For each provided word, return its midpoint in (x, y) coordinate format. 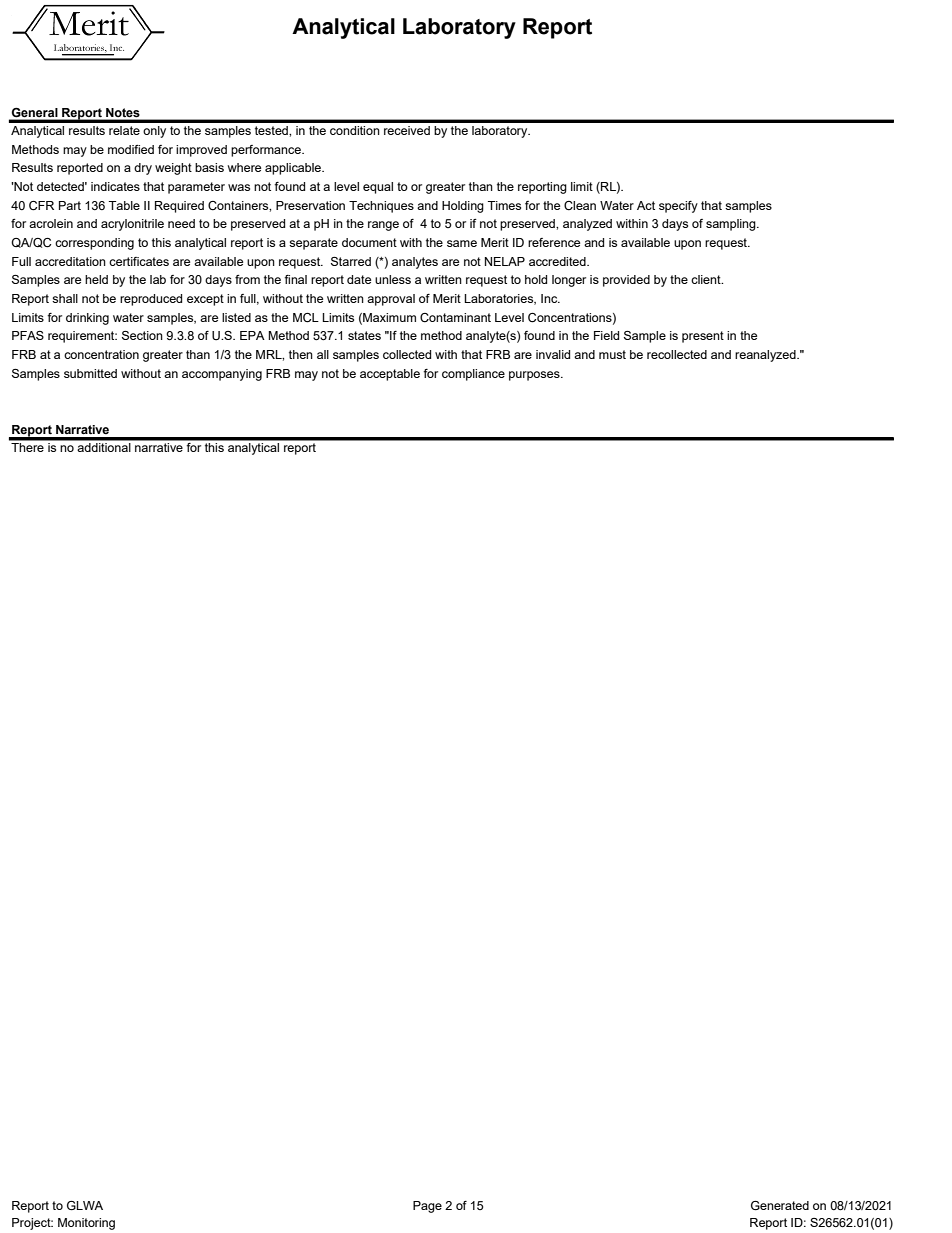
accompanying (222, 375)
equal (378, 188)
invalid (553, 354)
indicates (115, 186)
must (612, 354)
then (301, 354)
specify (678, 207)
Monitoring (86, 1224)
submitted (90, 373)
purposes (535, 376)
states (364, 335)
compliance (473, 375)
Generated (780, 1206)
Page (427, 1207)
